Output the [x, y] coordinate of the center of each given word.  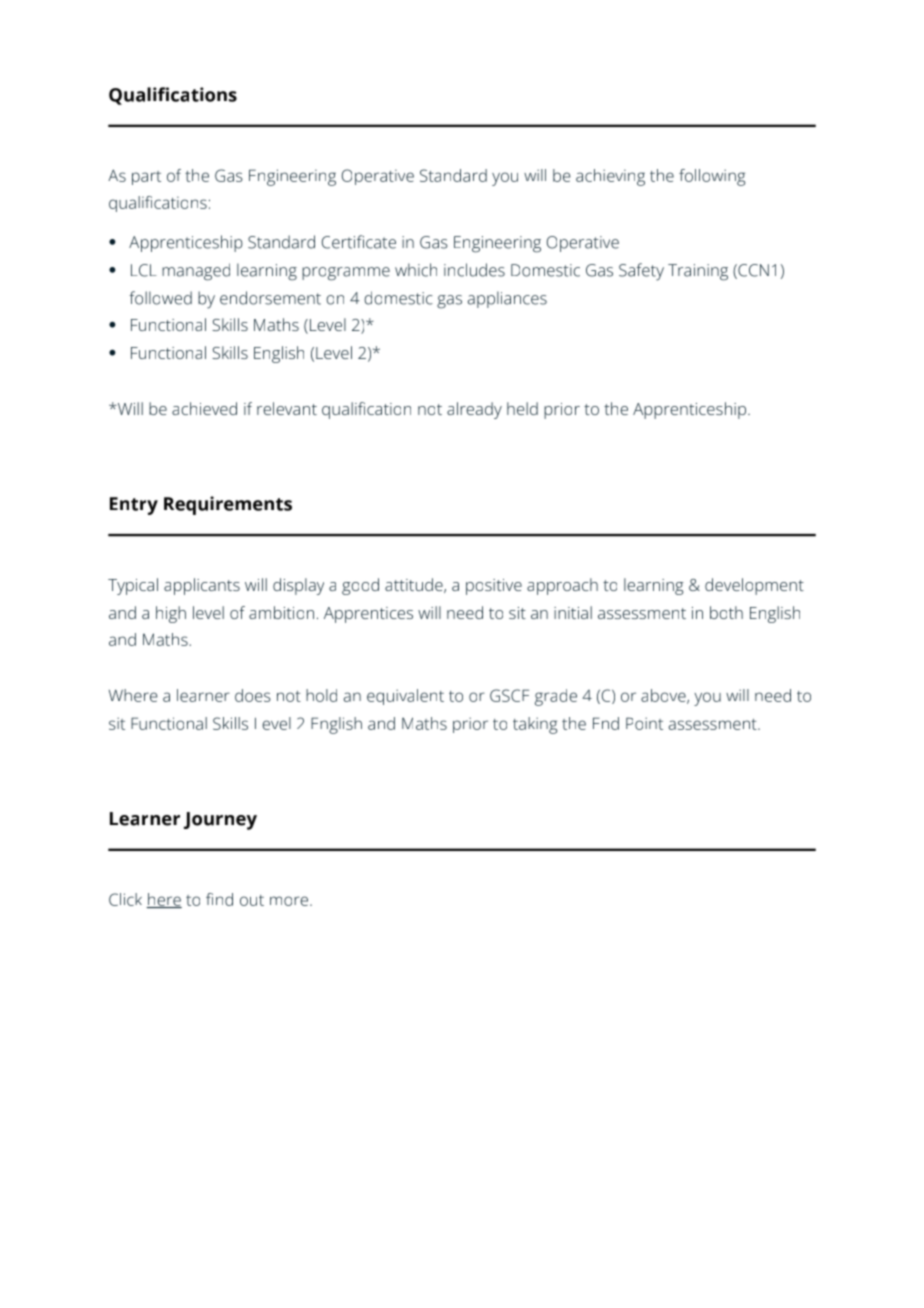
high [171, 614]
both [726, 612]
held [522, 408]
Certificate [359, 242]
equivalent [405, 697]
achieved [204, 408]
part [146, 178]
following [712, 177]
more [290, 901]
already [474, 410]
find [219, 899]
